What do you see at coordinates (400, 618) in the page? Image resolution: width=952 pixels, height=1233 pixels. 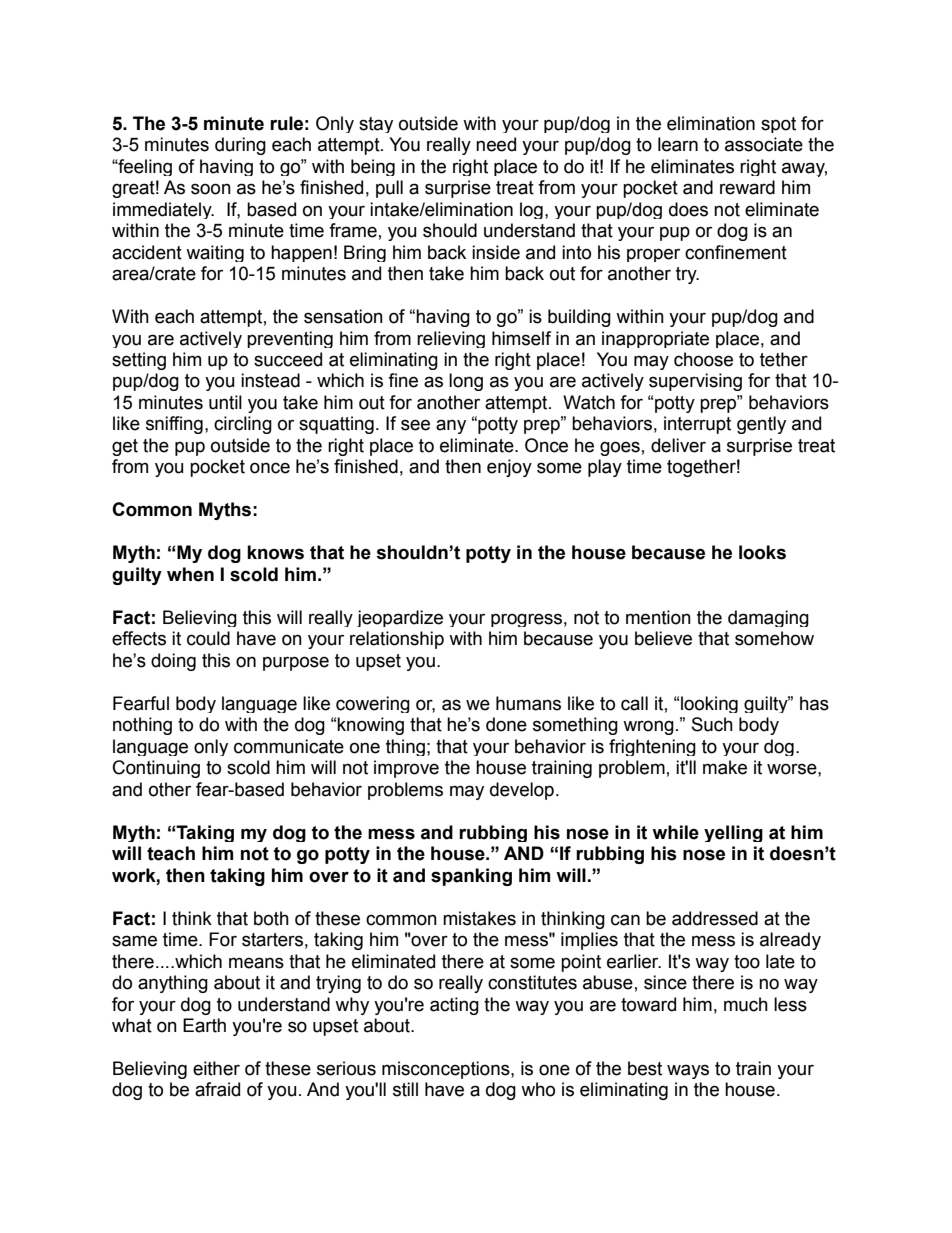 I see `jeopardize` at bounding box center [400, 618].
